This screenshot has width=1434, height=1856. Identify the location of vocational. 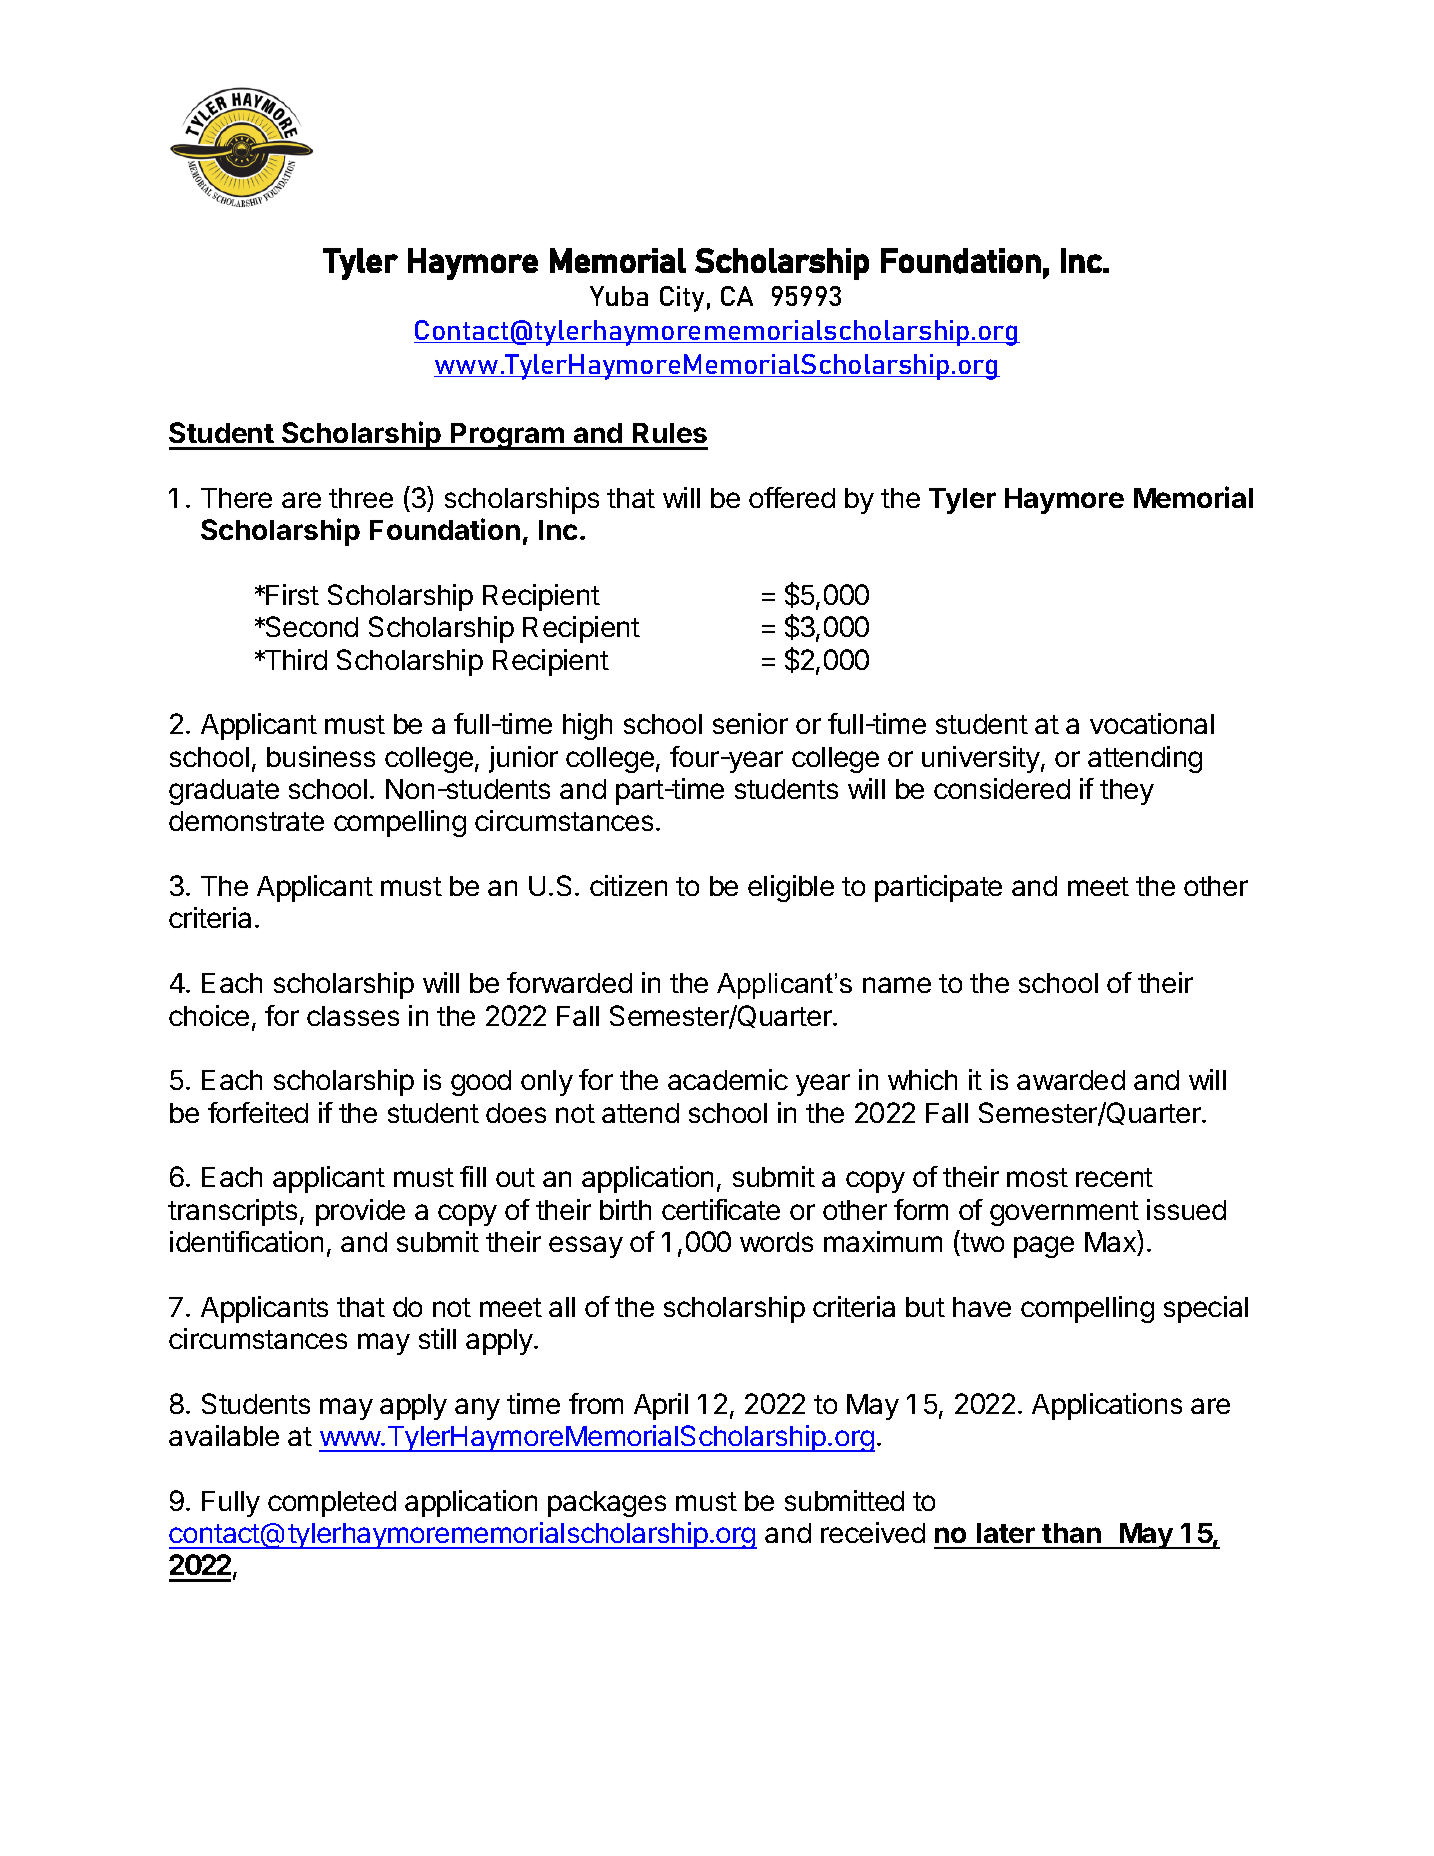
(1152, 723).
